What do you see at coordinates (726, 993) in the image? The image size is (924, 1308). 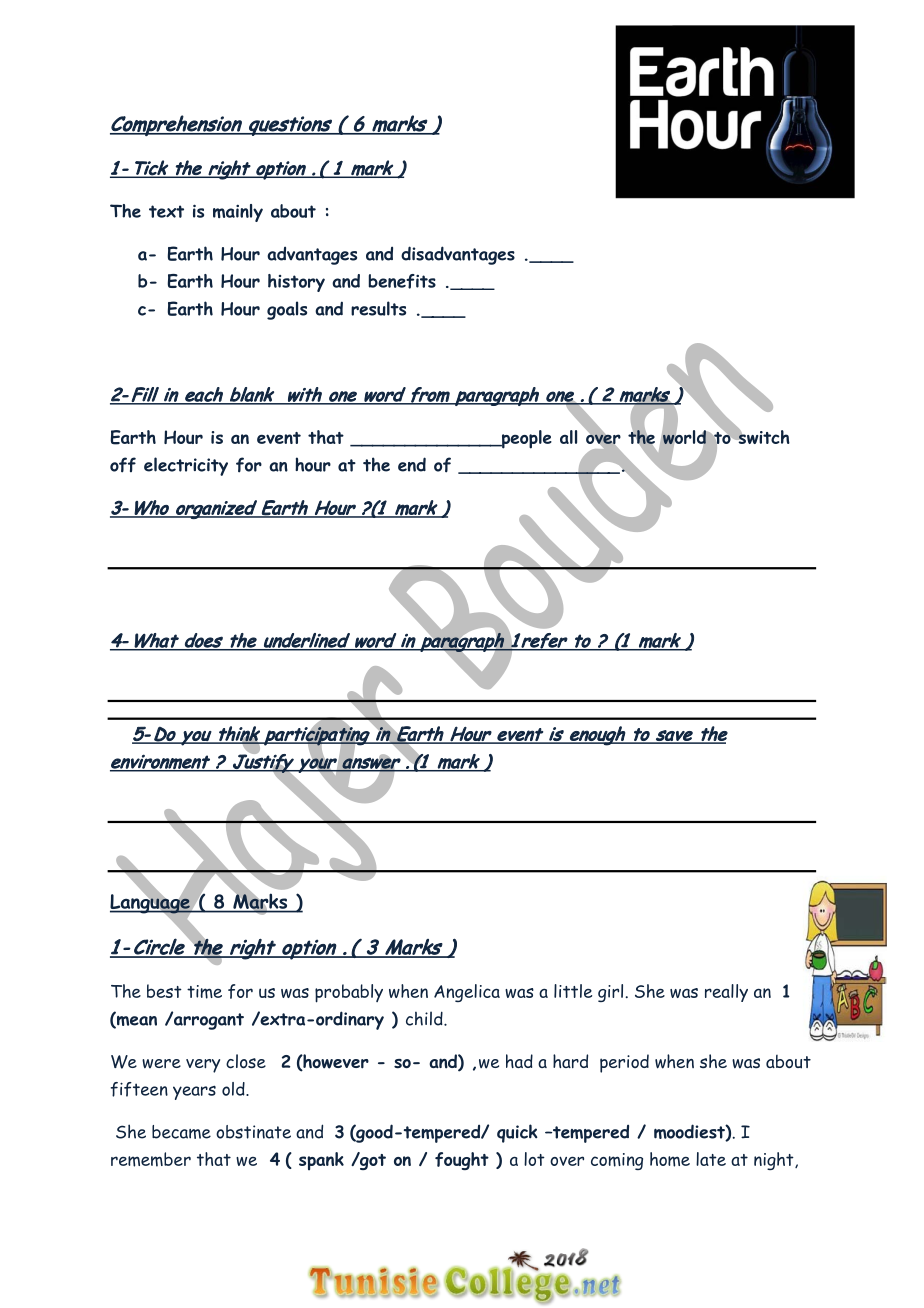 I see `really` at bounding box center [726, 993].
